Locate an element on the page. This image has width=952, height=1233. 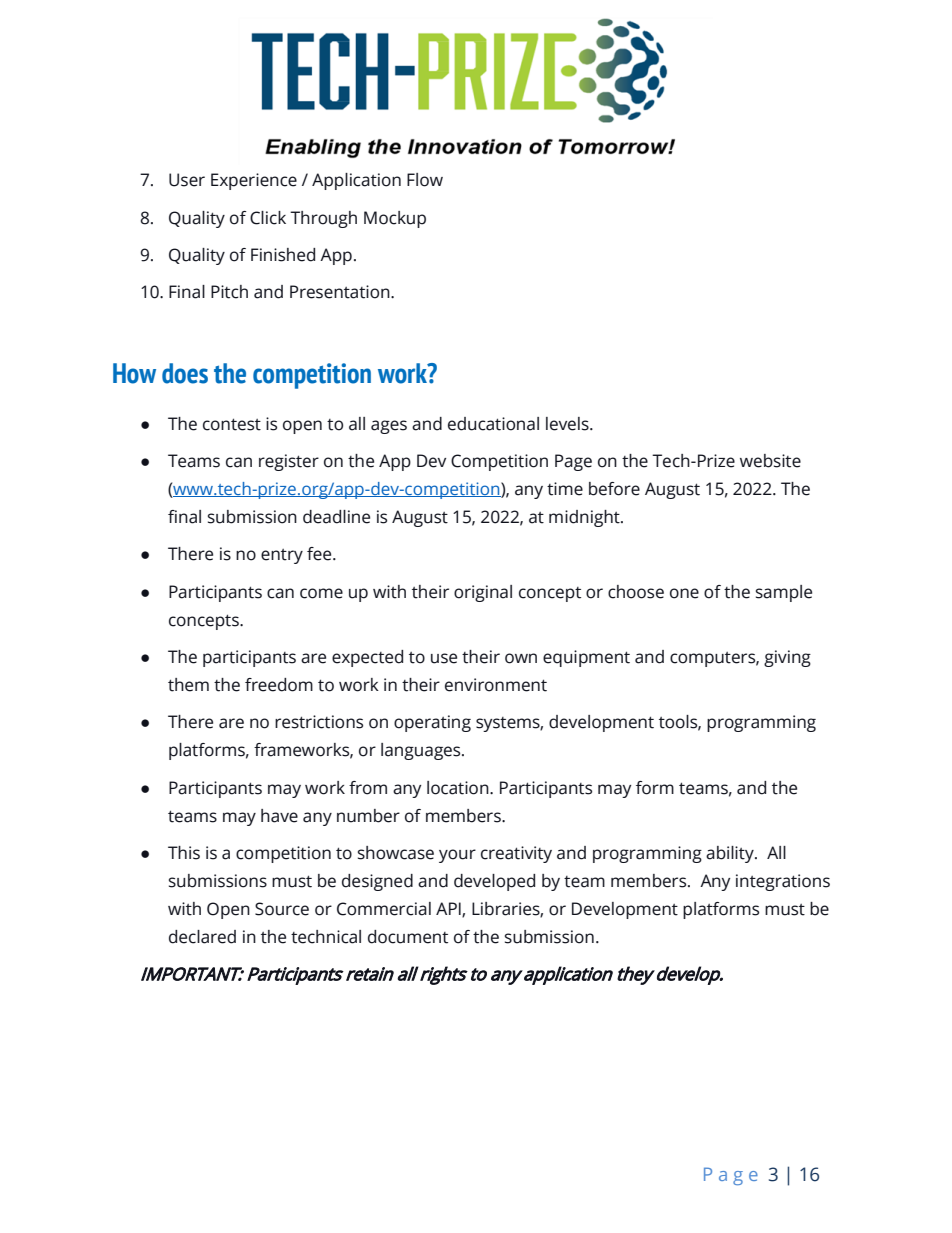
website is located at coordinates (770, 461).
